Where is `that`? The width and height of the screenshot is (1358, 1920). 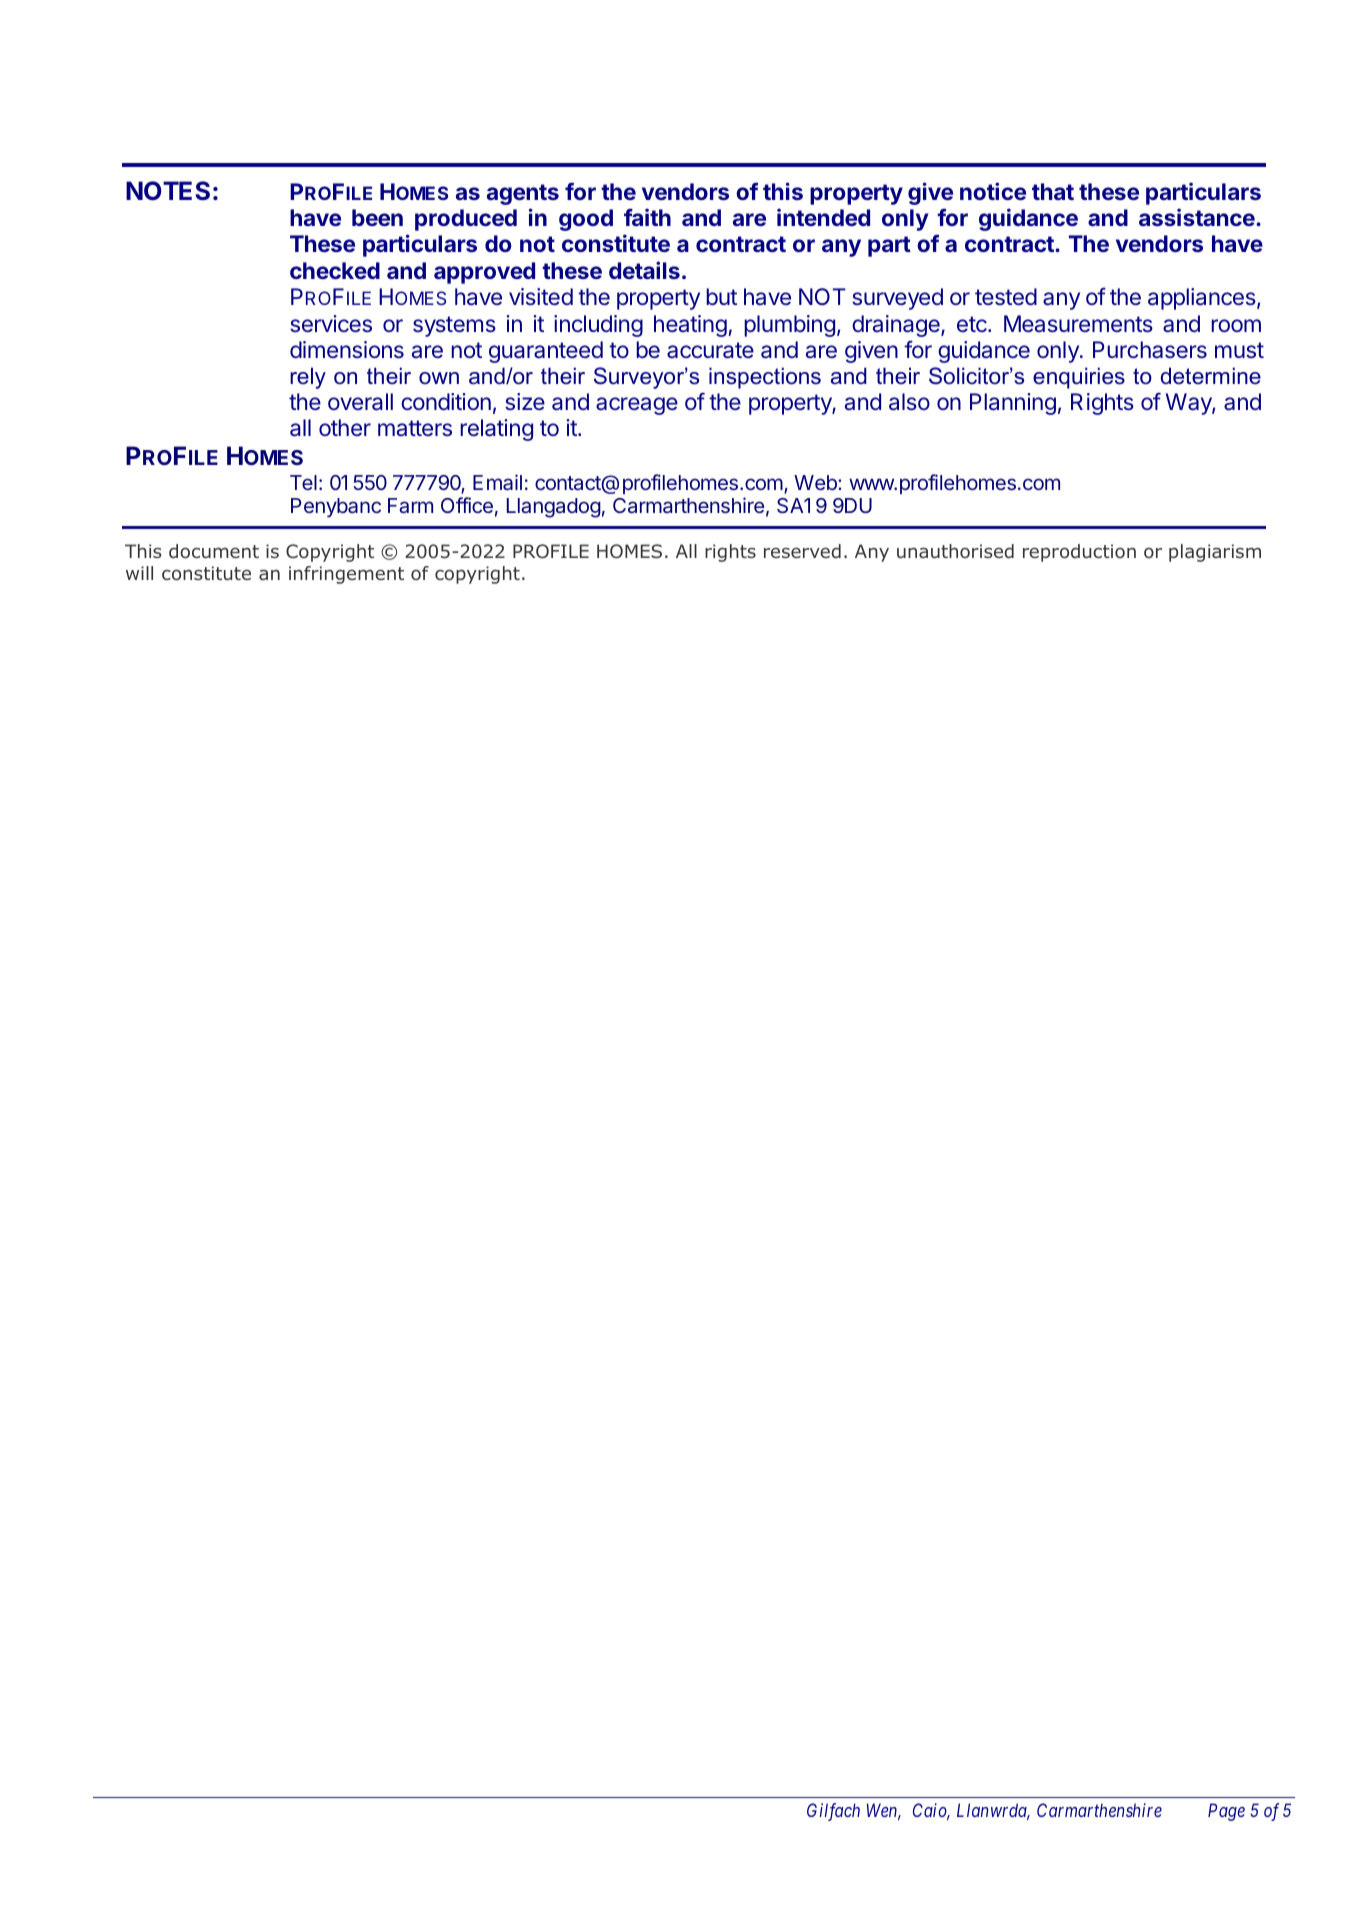 that is located at coordinates (1053, 191).
